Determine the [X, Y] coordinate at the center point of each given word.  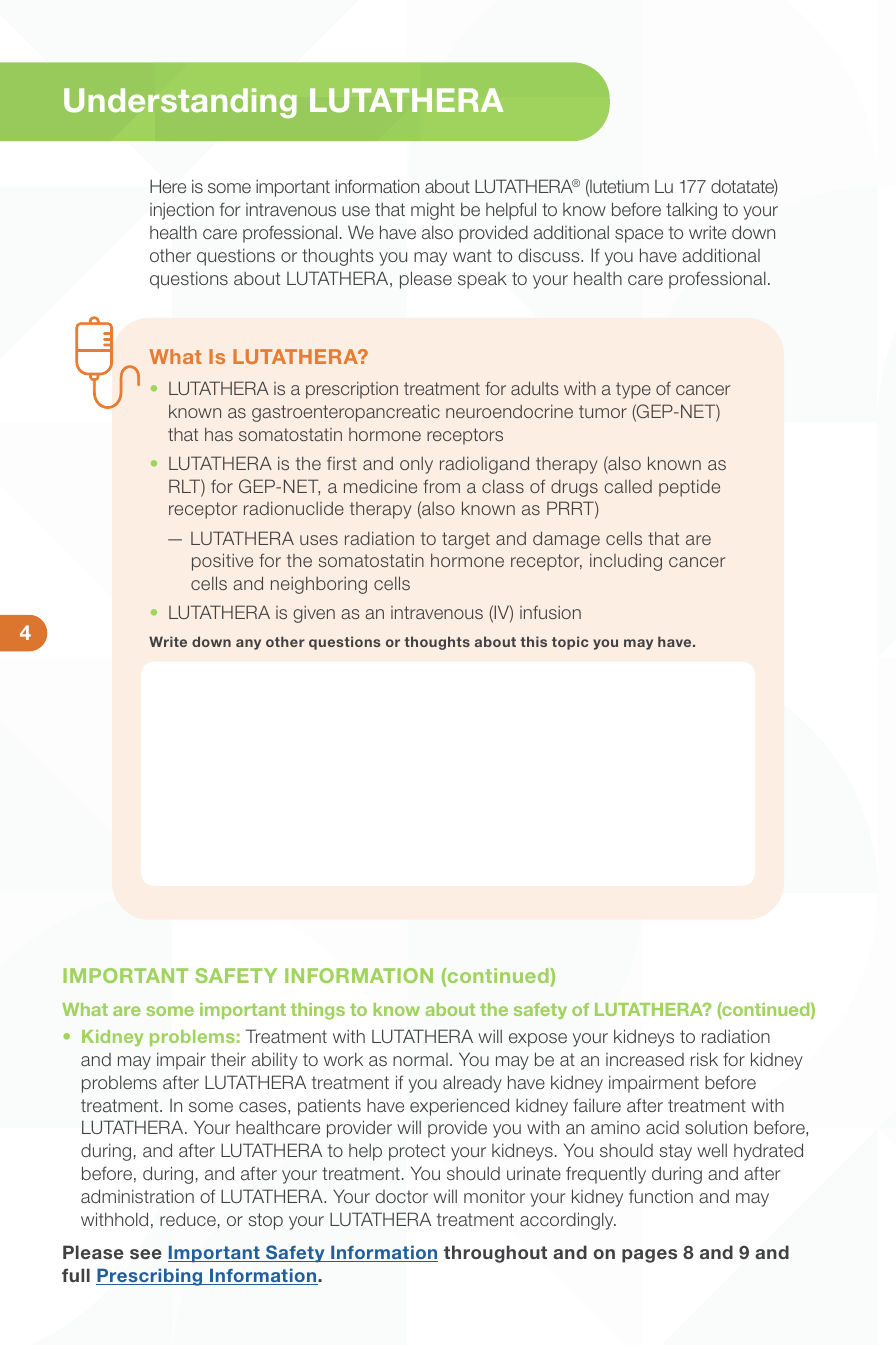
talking [691, 211]
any [248, 644]
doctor [402, 1196]
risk [704, 1059]
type [633, 390]
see [146, 1254]
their [228, 1059]
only [416, 465]
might [433, 211]
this [533, 641]
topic [570, 643]
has [219, 434]
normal [420, 1059]
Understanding [180, 103]
